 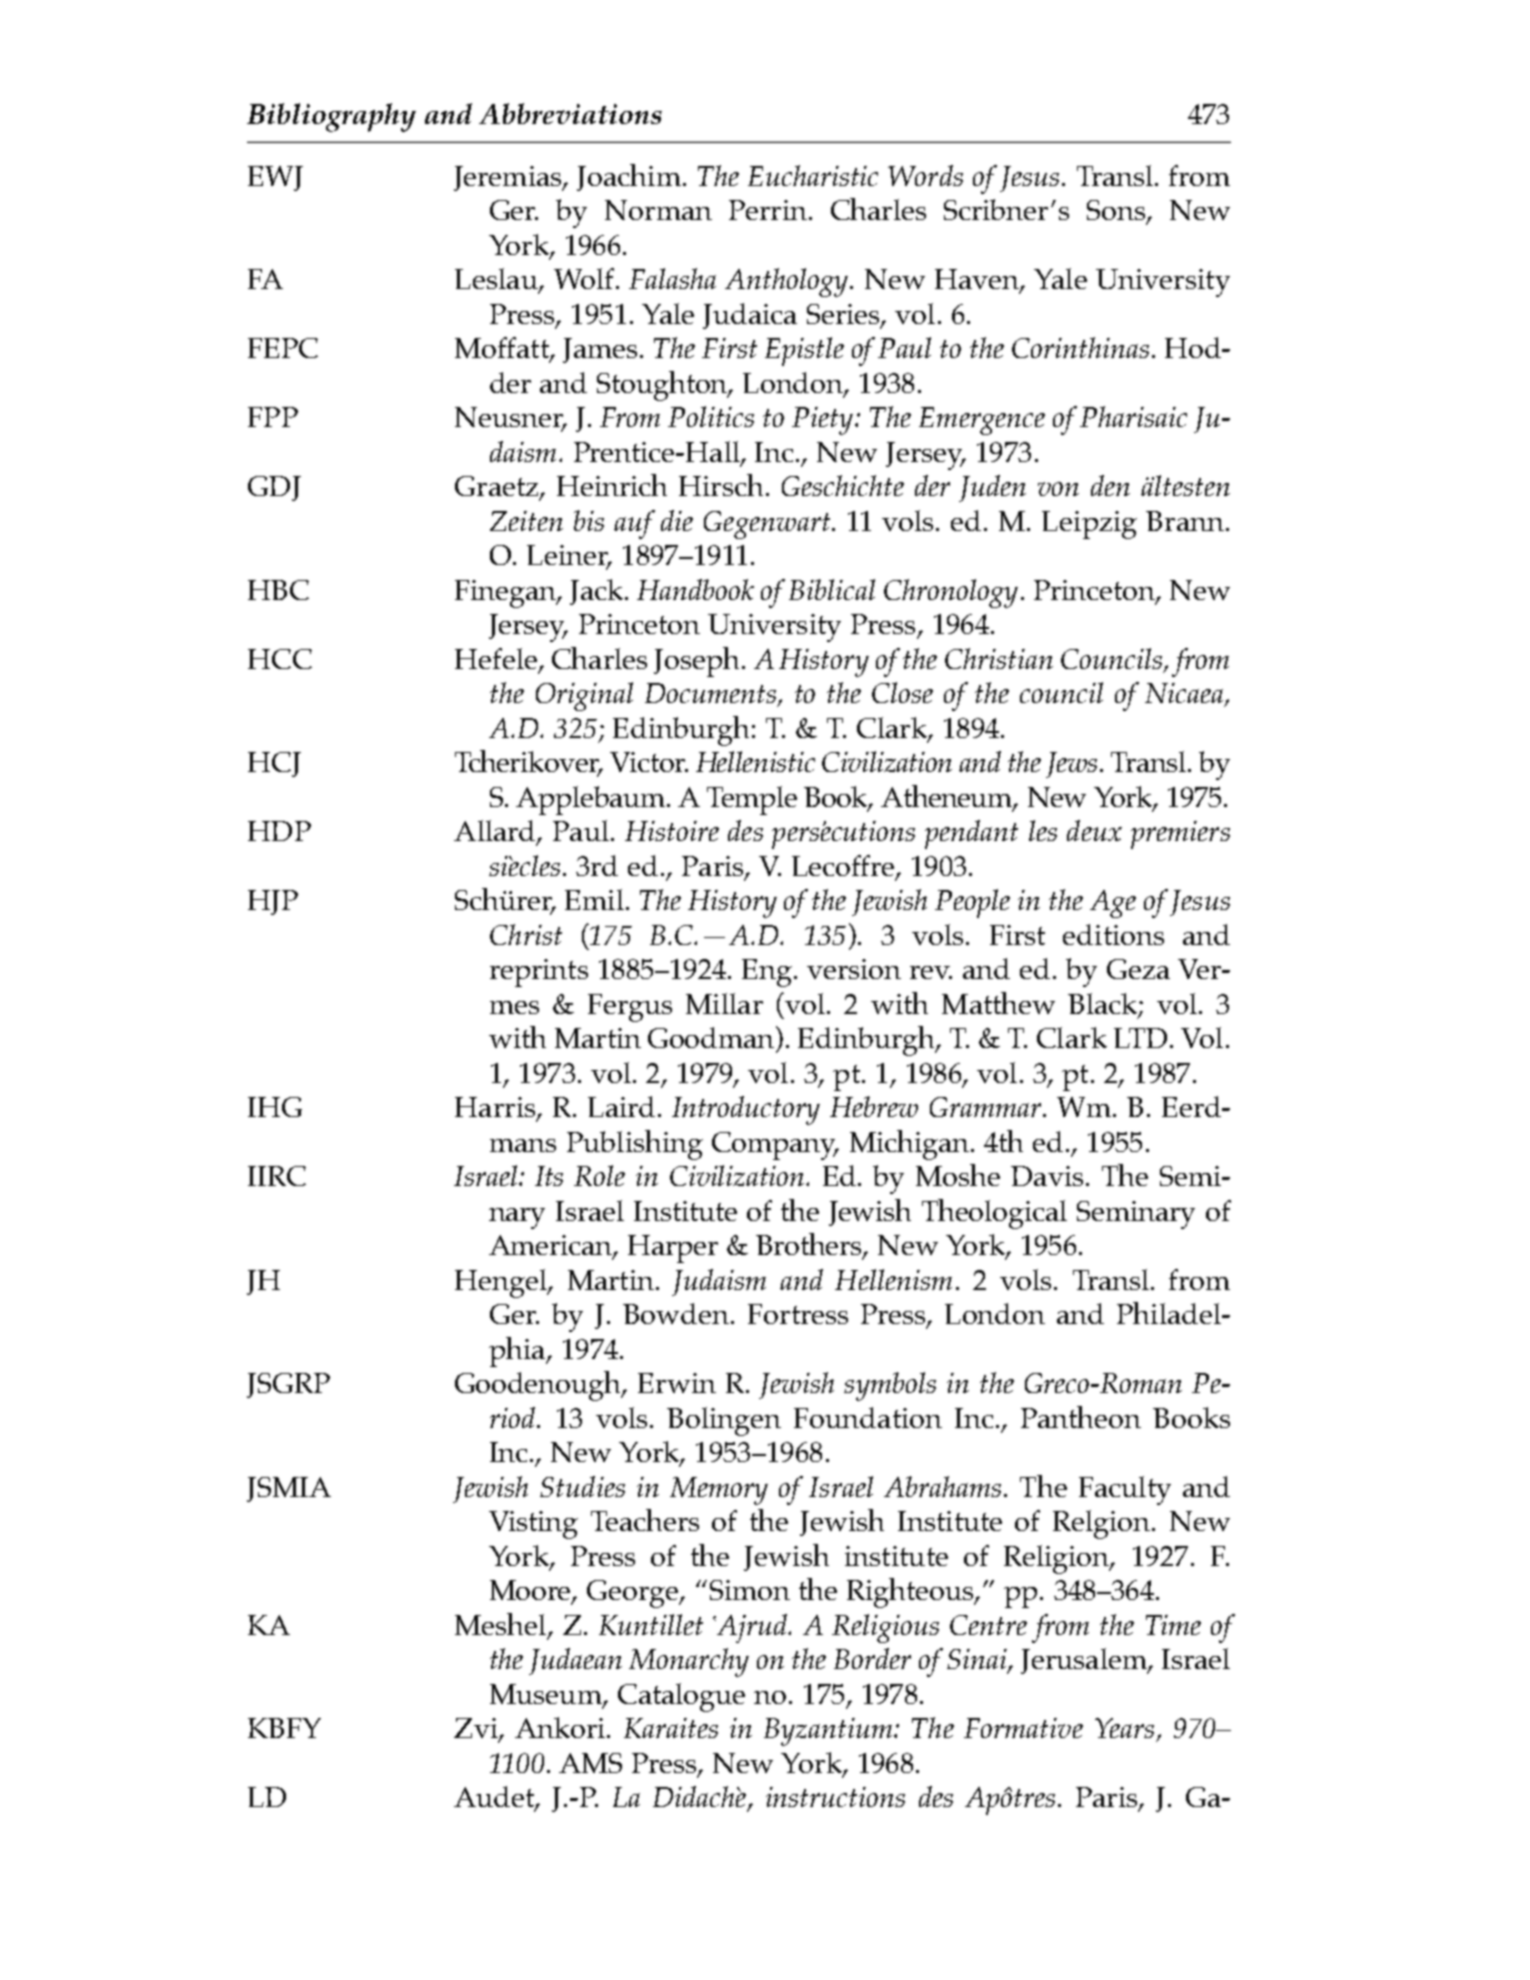 I want to click on Hengel, so click(x=502, y=1283).
